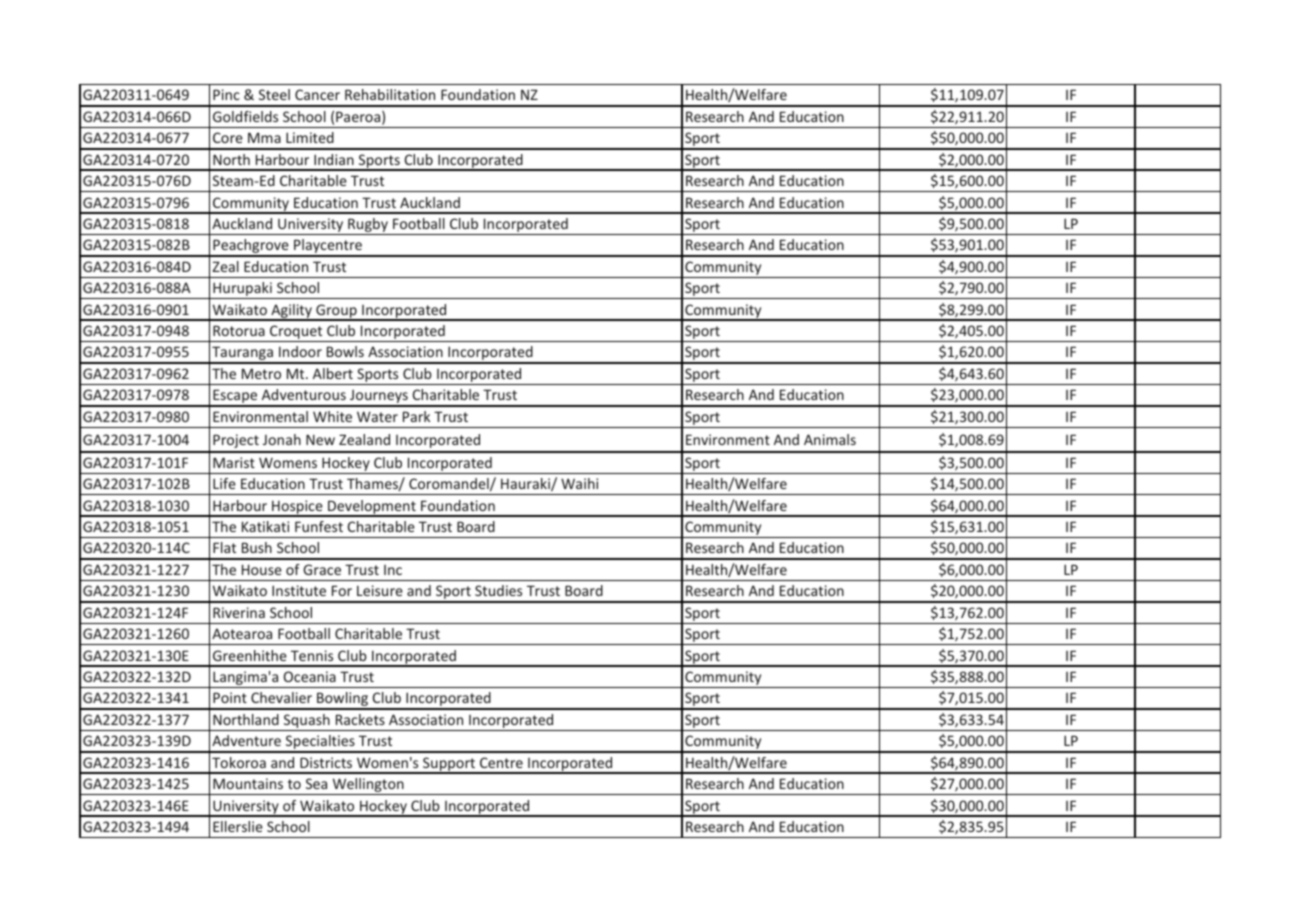 This screenshot has width=1308, height=924. I want to click on Studies, so click(498, 590).
